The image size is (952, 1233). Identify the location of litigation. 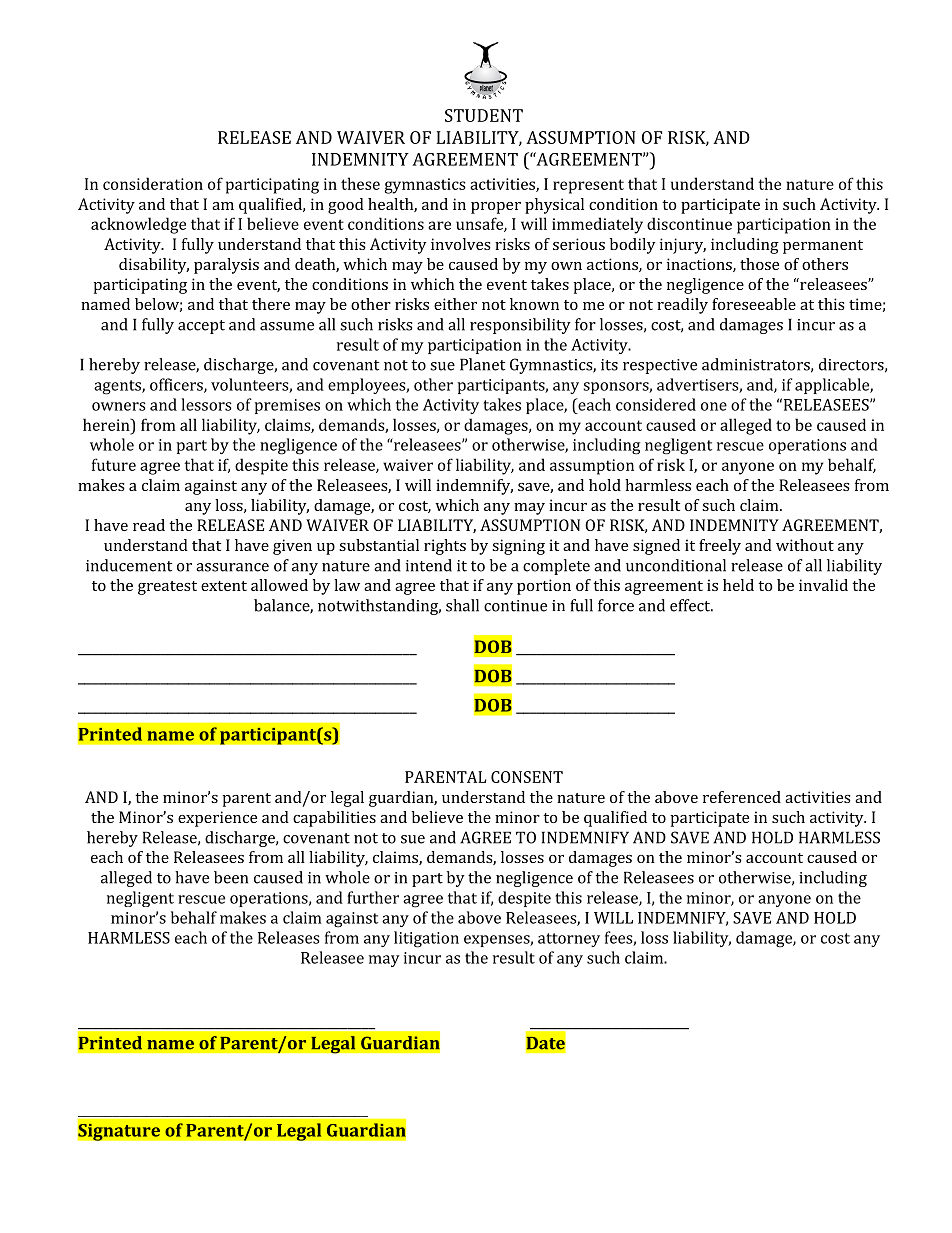
(426, 939).
